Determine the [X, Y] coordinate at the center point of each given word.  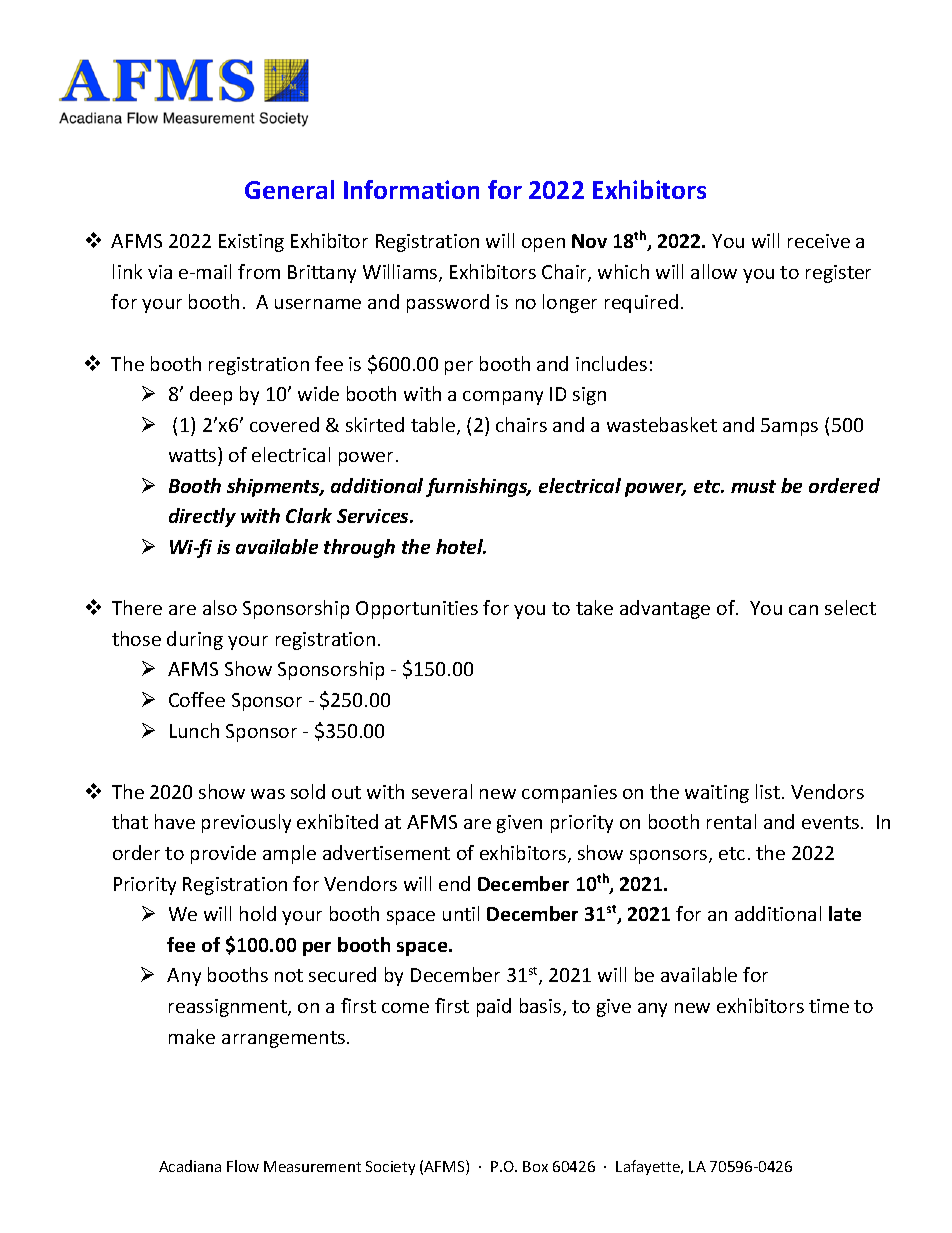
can [803, 610]
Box [535, 1166]
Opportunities [417, 610]
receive [819, 241]
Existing [251, 243]
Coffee [197, 699]
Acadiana [190, 1166]
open [543, 245]
